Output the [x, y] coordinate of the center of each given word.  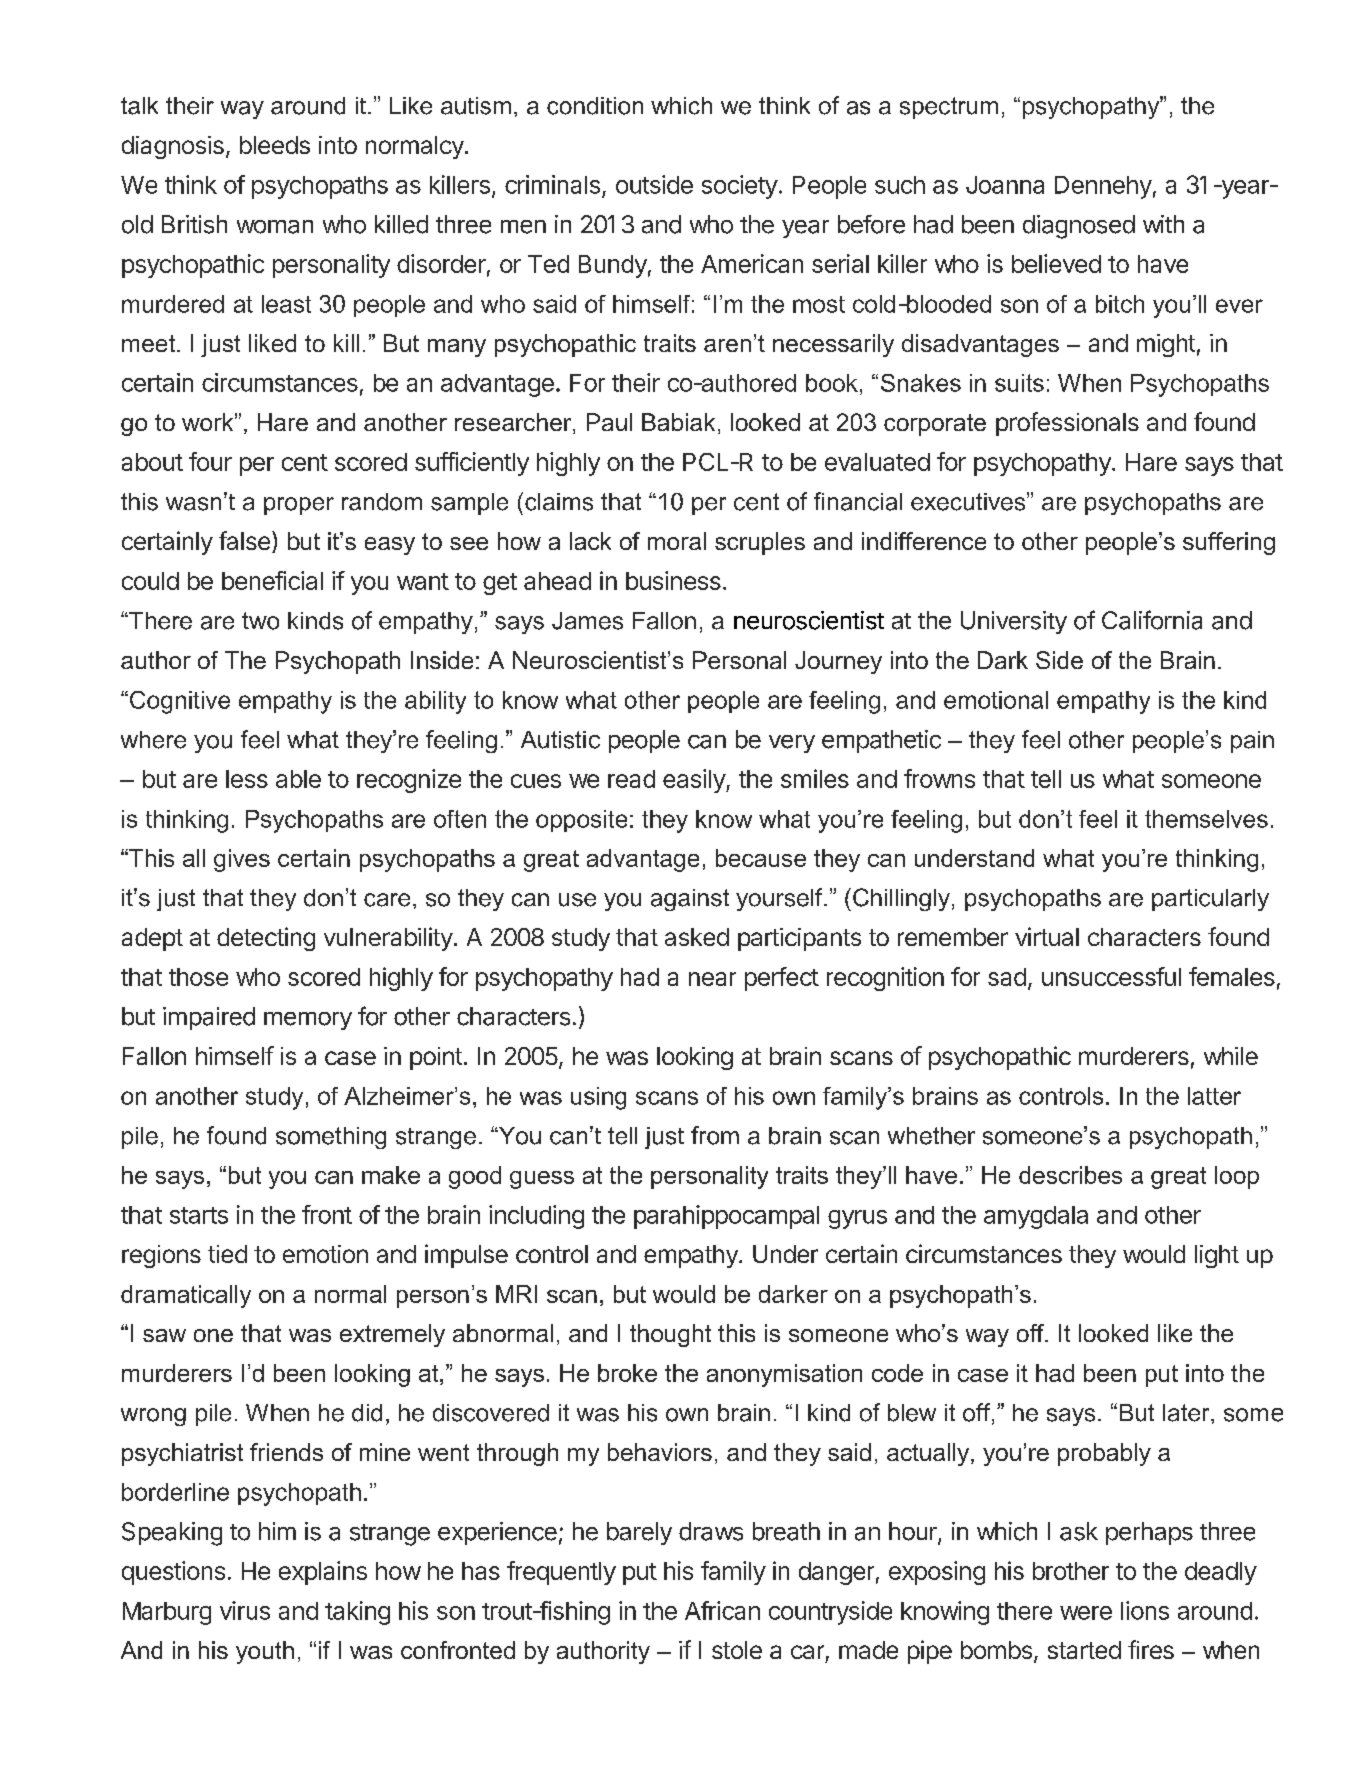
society [740, 187]
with [1163, 224]
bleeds [275, 145]
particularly [1210, 900]
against [690, 900]
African [722, 1610]
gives [242, 860]
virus [245, 1610]
